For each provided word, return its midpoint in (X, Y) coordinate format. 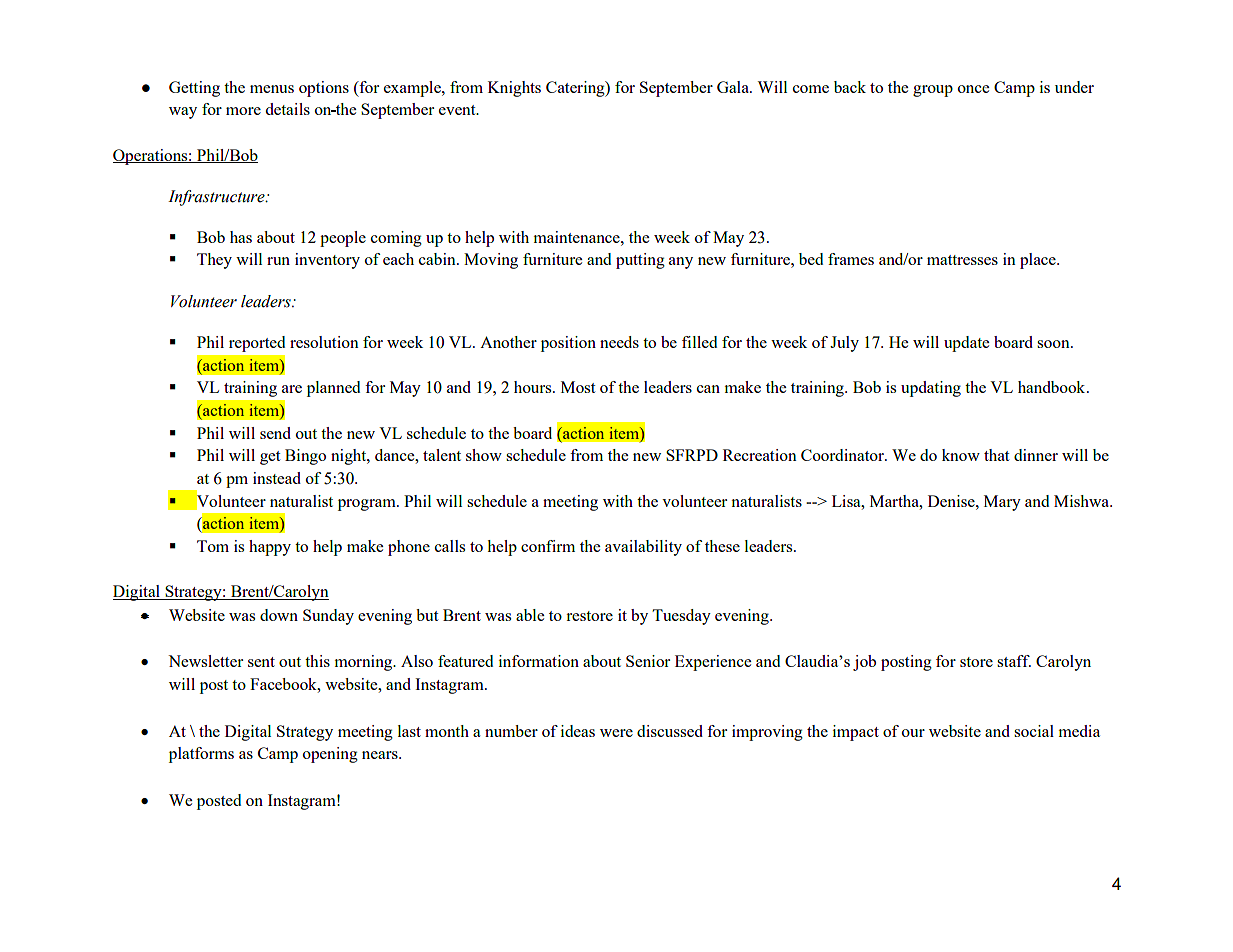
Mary (1002, 503)
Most (578, 387)
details (288, 109)
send (275, 433)
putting (640, 261)
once (973, 89)
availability (643, 548)
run (278, 261)
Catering (576, 89)
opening (330, 755)
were (616, 733)
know (961, 455)
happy (270, 548)
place (1039, 261)
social (1034, 731)
